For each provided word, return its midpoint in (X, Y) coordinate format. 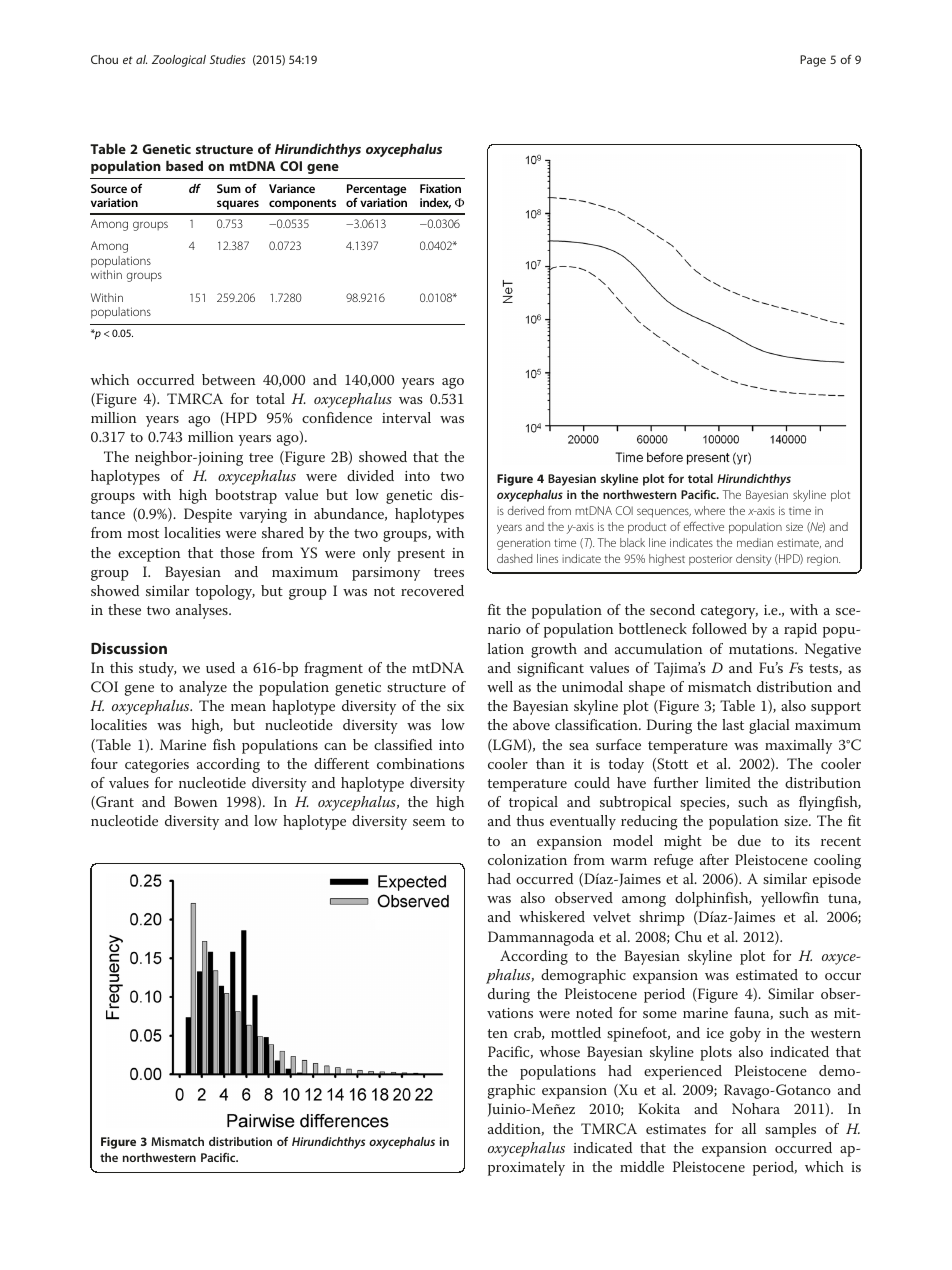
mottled (576, 1032)
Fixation (440, 188)
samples (790, 1130)
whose (560, 1051)
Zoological (179, 61)
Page (813, 61)
